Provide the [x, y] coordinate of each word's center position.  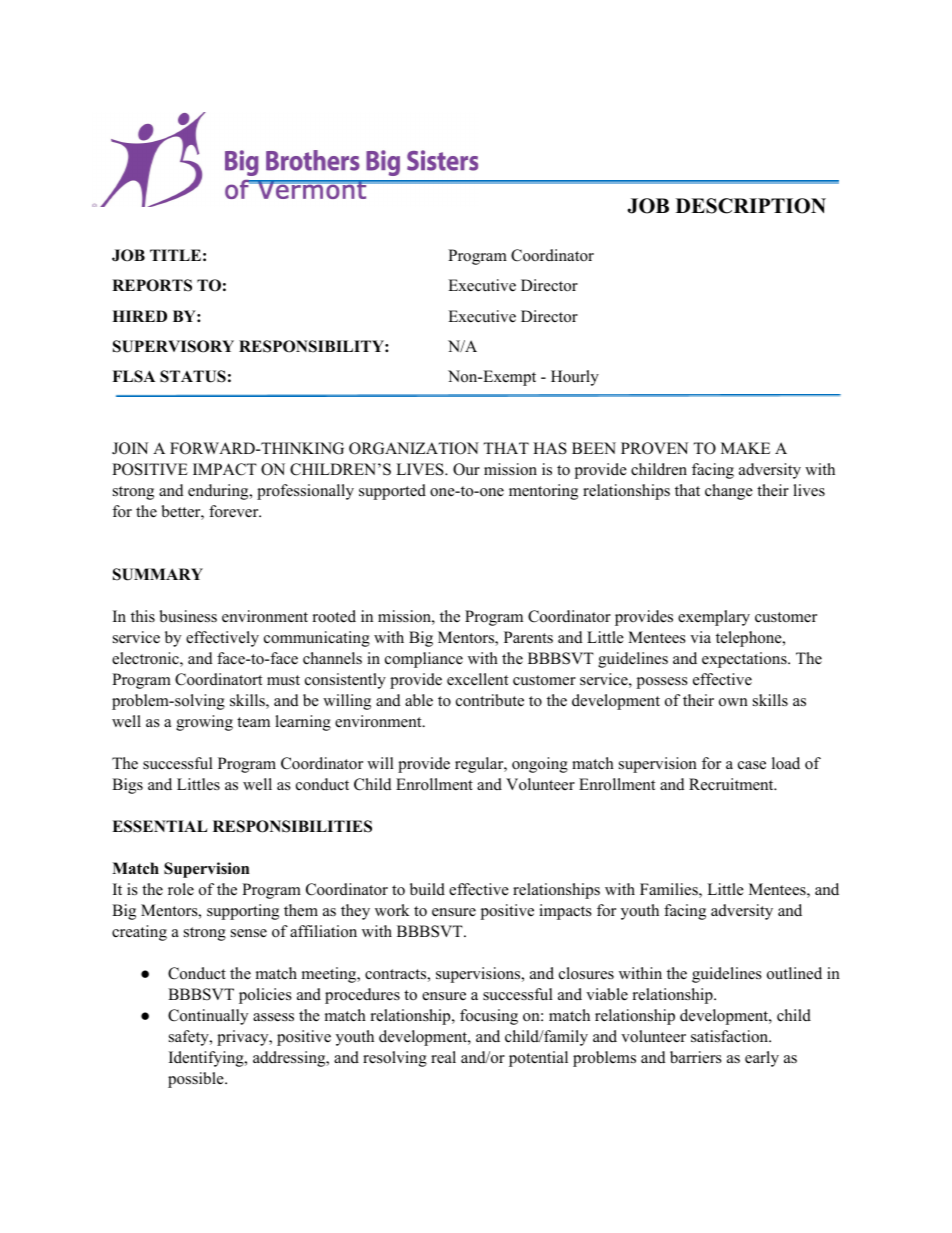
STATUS [193, 376]
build [427, 889]
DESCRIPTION [751, 206]
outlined [794, 973]
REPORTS [152, 285]
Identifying [207, 1059]
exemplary [714, 618]
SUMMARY [158, 574]
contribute [490, 700]
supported [392, 492]
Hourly [575, 378]
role [181, 889]
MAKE [745, 448]
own [733, 702]
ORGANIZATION [414, 448]
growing [204, 723]
